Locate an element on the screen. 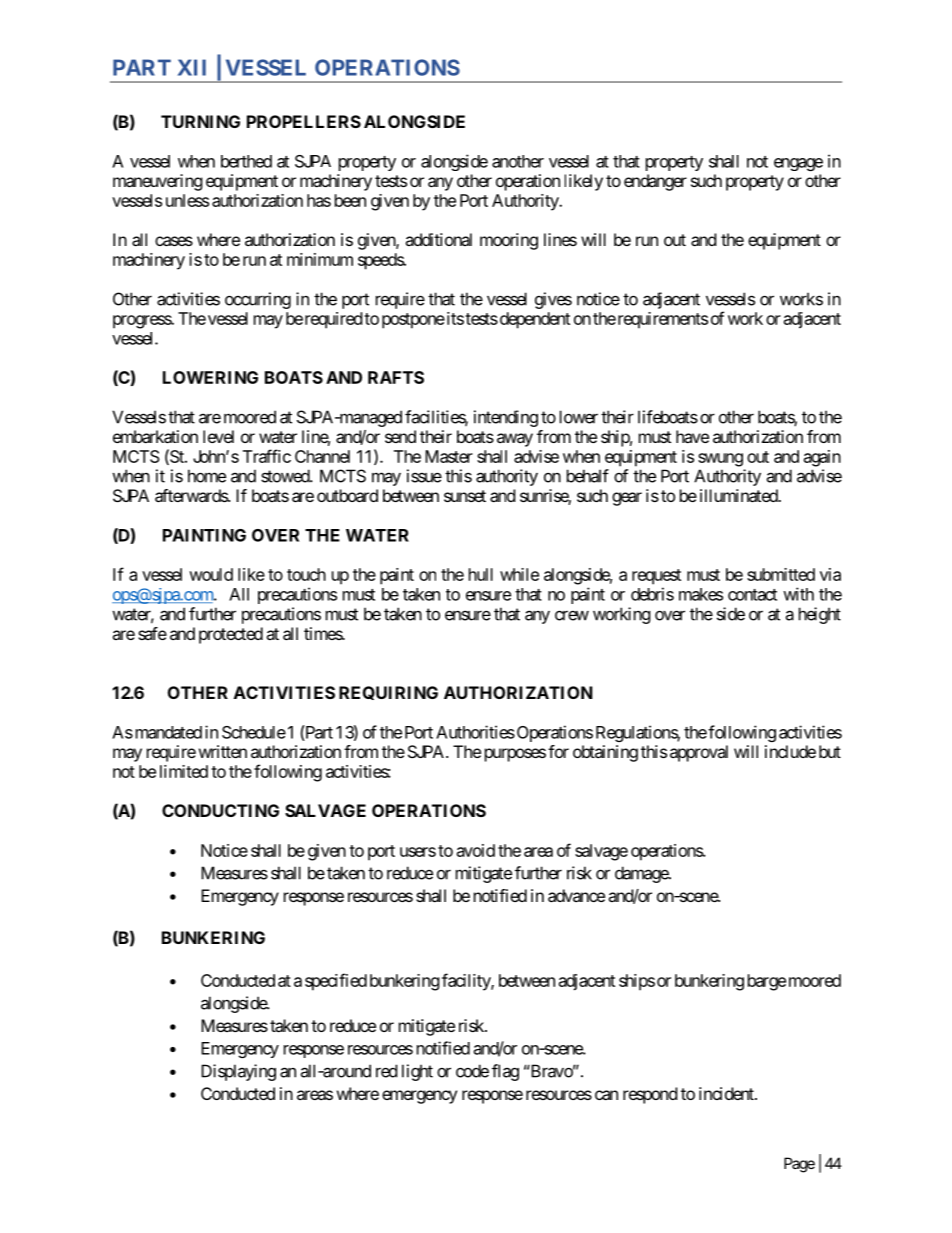 This screenshot has height=1233, width=952. CONDUCTING is located at coordinates (220, 810).
